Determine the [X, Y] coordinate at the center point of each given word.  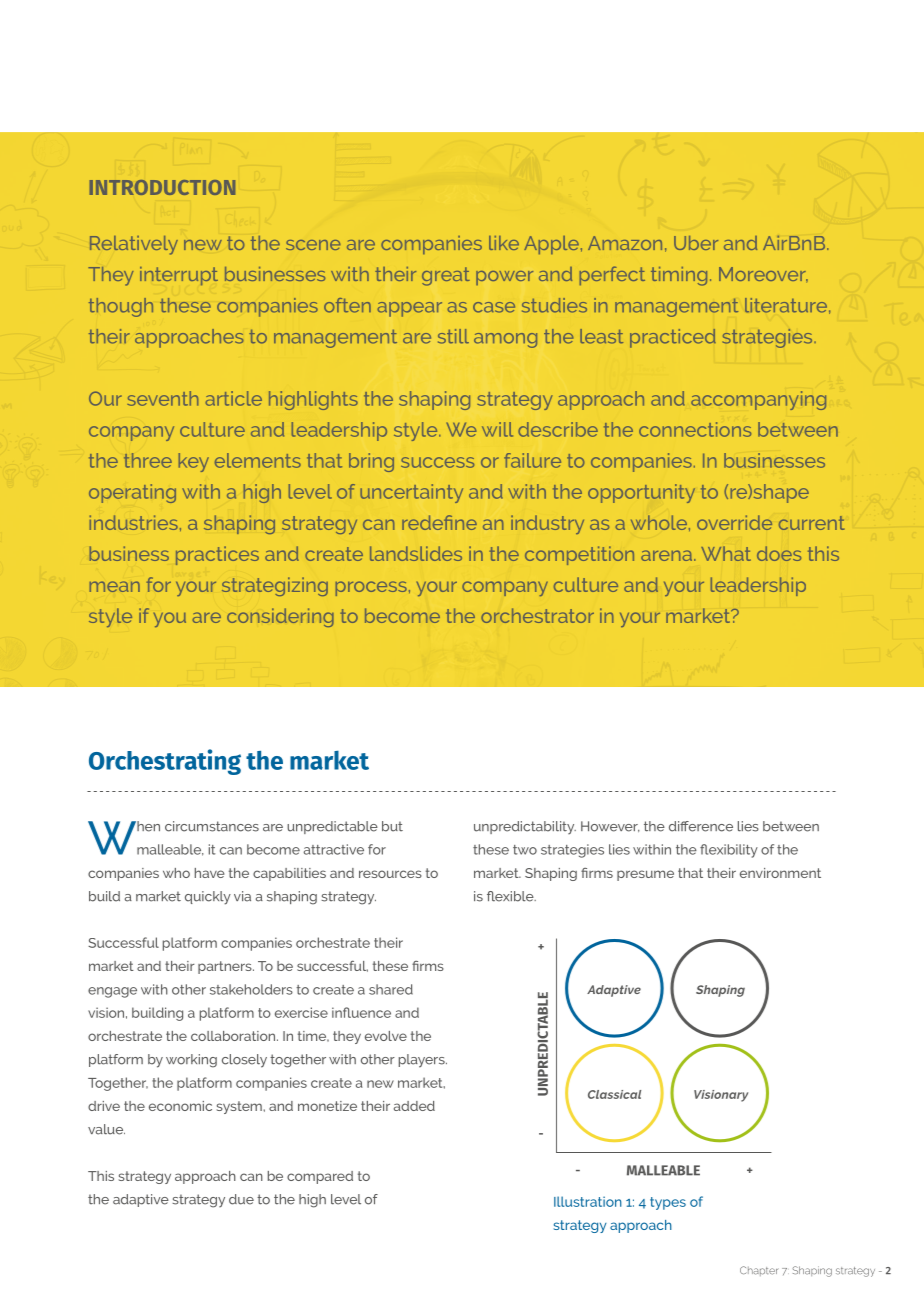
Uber [696, 243]
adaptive [141, 1200]
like [504, 243]
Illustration [588, 1201]
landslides [416, 553]
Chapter [759, 1271]
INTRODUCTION [162, 187]
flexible [511, 896]
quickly [208, 898]
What [726, 553]
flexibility [729, 851]
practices [217, 555]
